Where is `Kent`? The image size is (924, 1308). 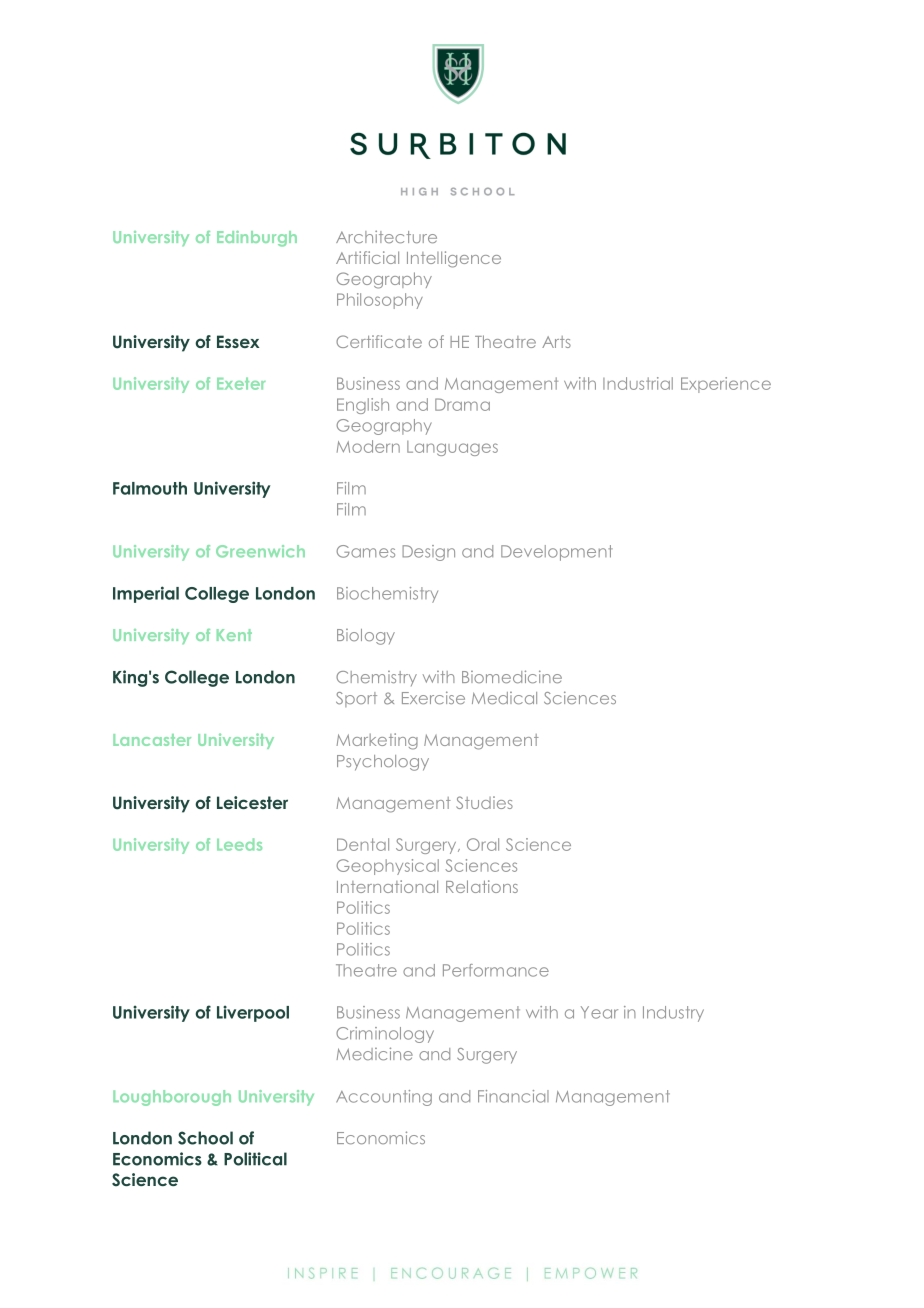 Kent is located at coordinates (234, 635).
